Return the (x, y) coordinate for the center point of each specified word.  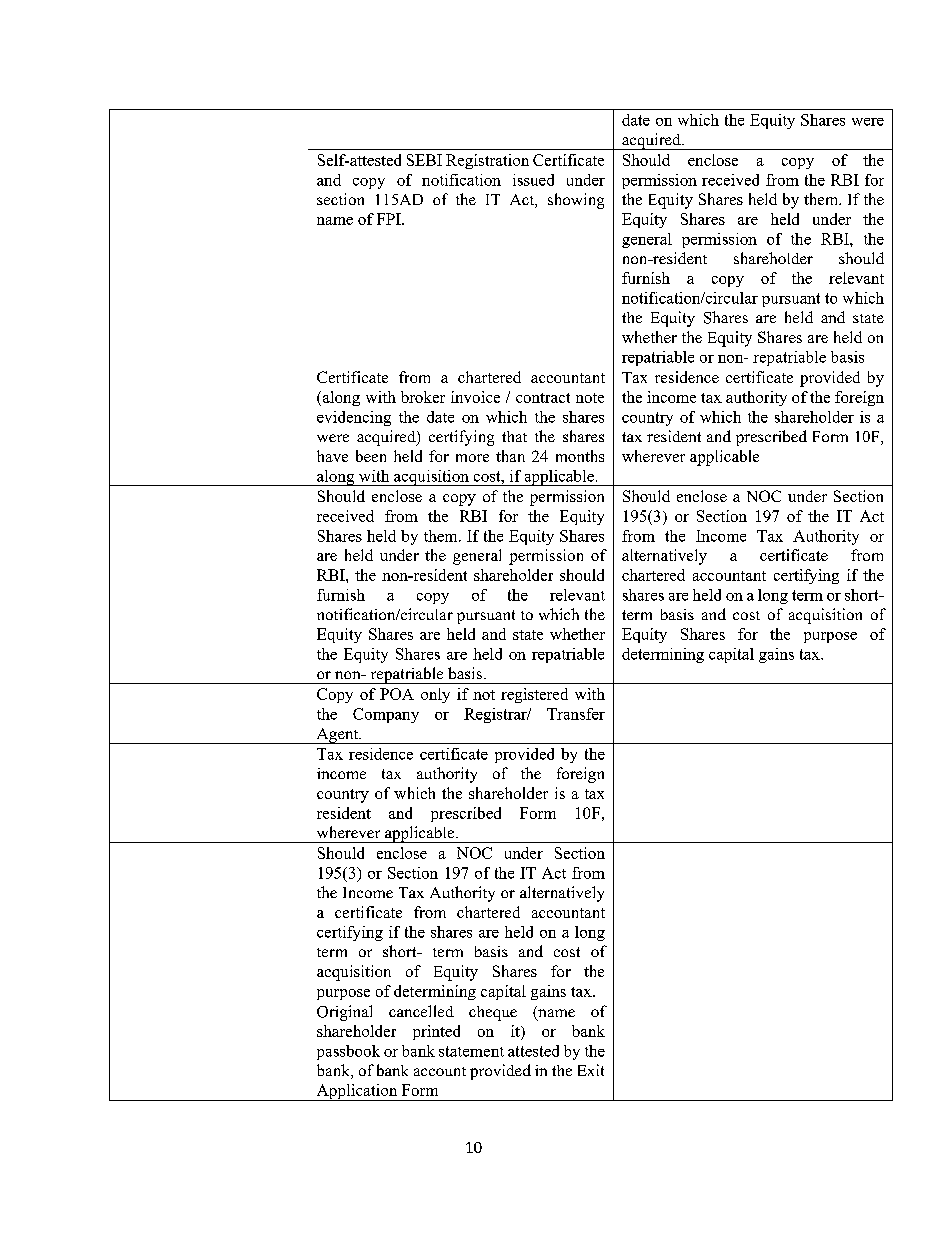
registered (534, 695)
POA (397, 694)
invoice (475, 397)
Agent (337, 736)
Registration (487, 161)
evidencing (354, 418)
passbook (348, 1052)
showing (576, 201)
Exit (591, 1070)
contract (543, 398)
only (435, 695)
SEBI (424, 160)
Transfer (576, 714)
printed (436, 1032)
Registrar (496, 715)
